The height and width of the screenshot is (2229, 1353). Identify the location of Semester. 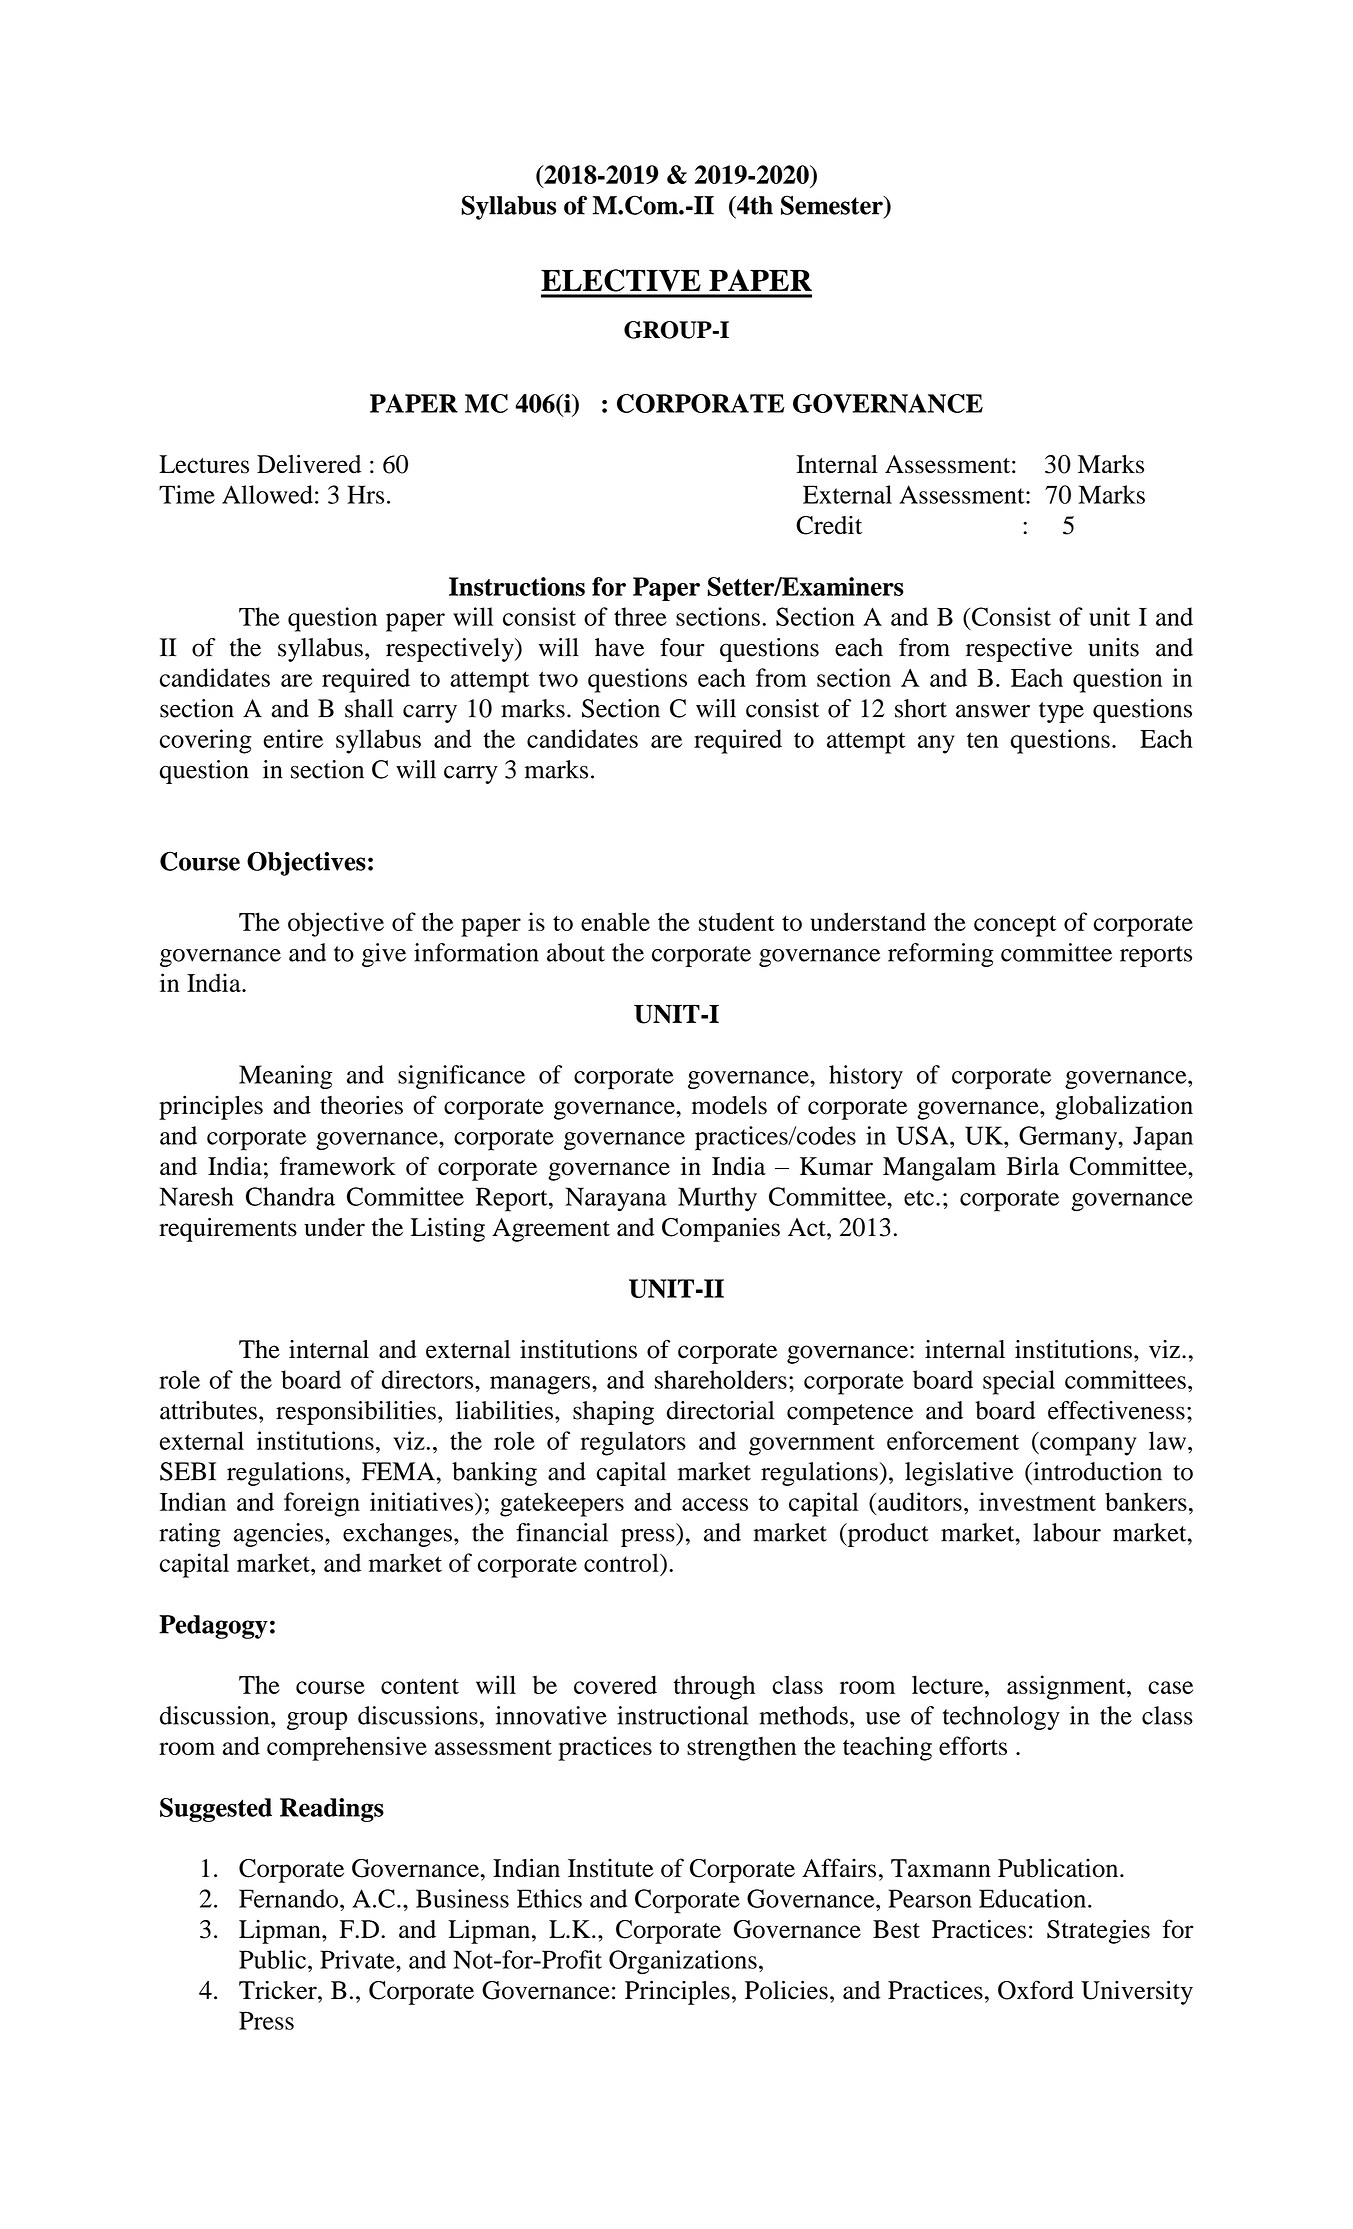
(833, 205).
